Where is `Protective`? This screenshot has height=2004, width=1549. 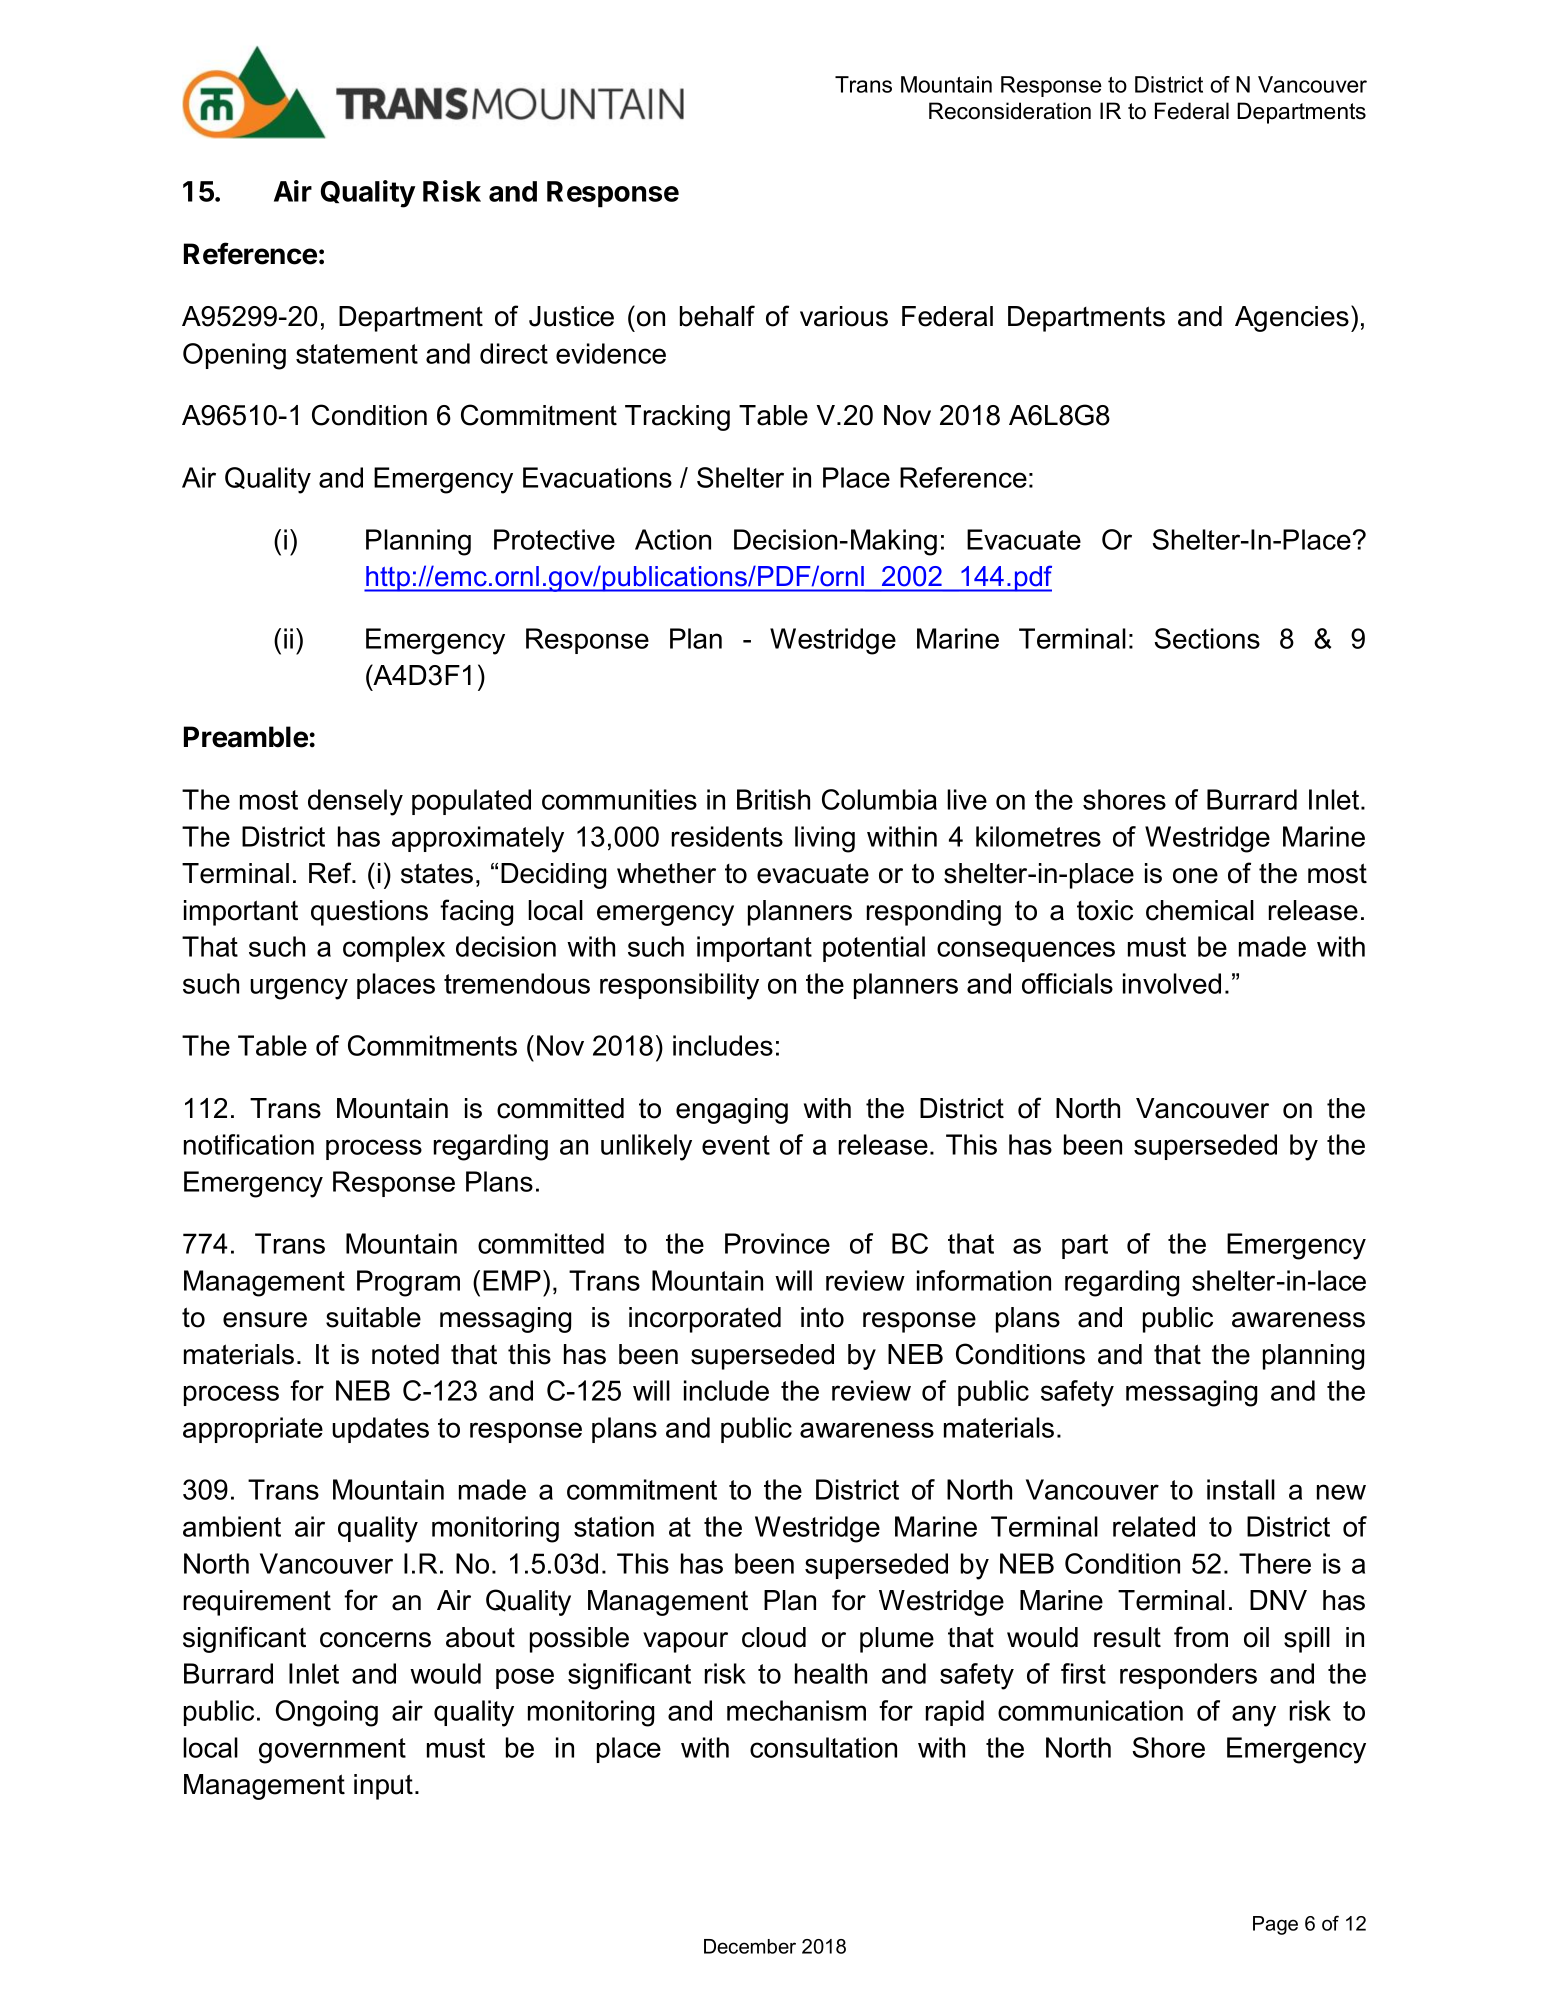 Protective is located at coordinates (554, 539).
